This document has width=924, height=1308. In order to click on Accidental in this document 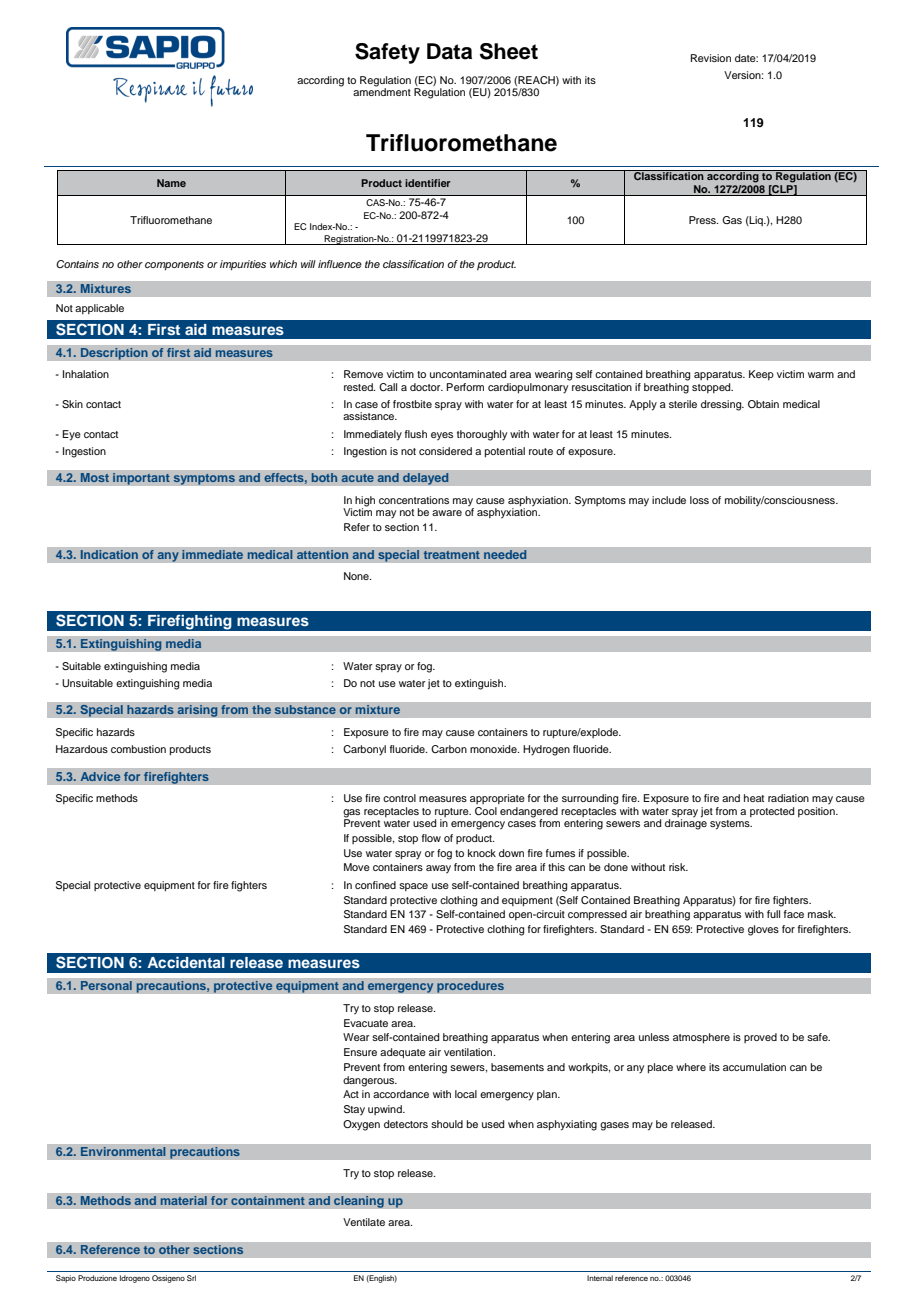, I will do `click(186, 962)`.
